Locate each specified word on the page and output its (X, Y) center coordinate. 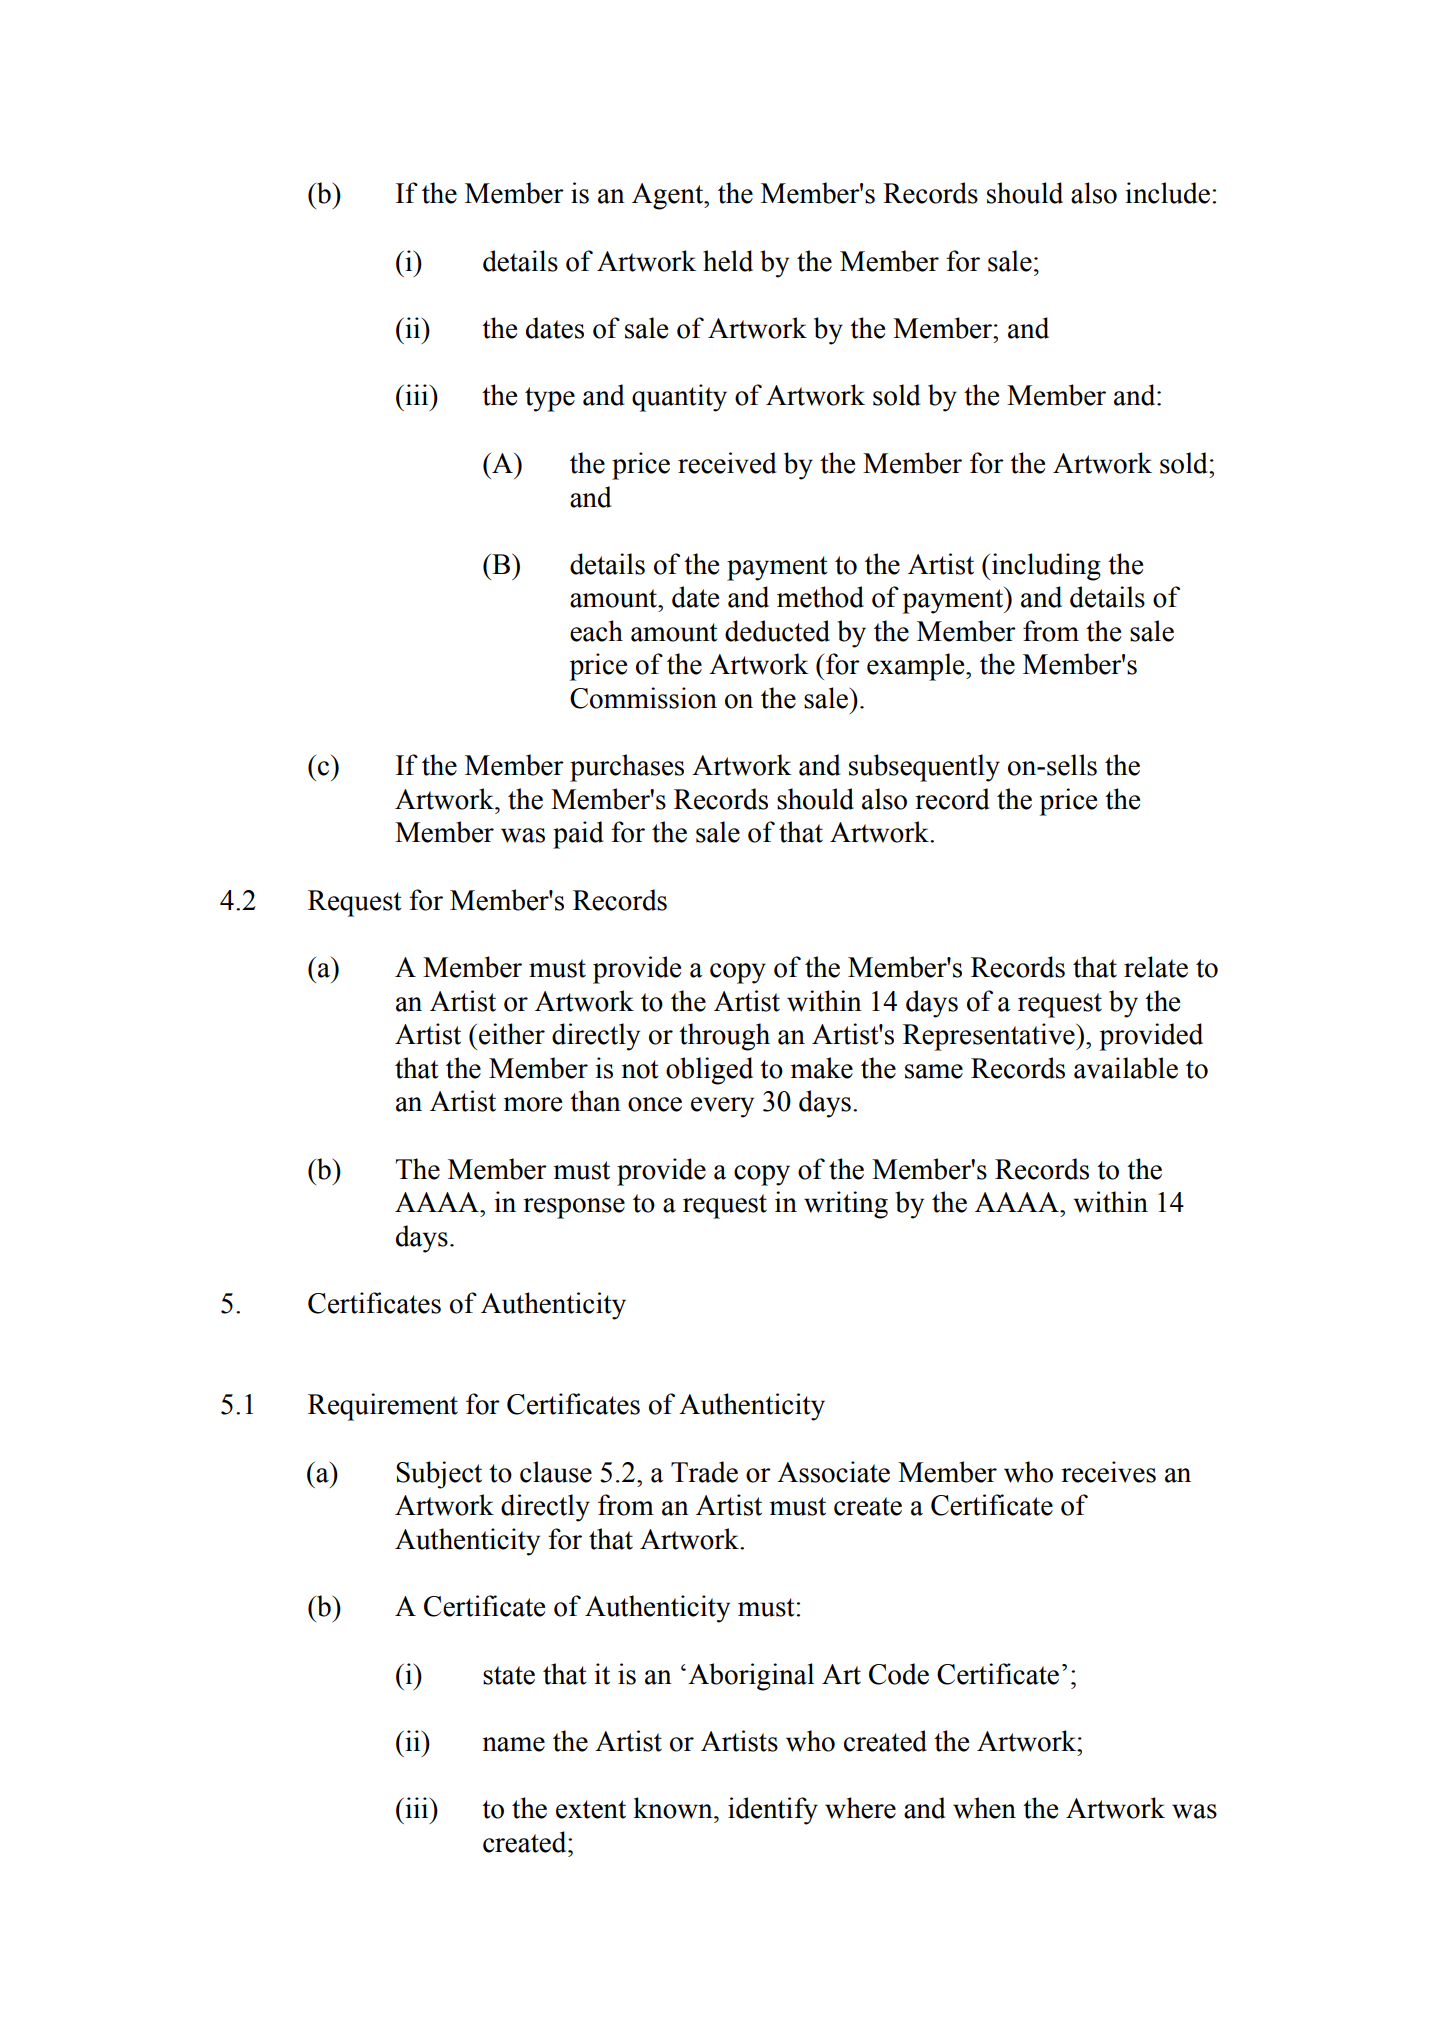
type (550, 399)
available (1126, 1068)
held (728, 261)
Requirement (383, 1407)
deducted (777, 631)
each (596, 631)
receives (1108, 1472)
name (513, 1744)
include (1167, 193)
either (512, 1034)
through (724, 1037)
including (1045, 567)
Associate (833, 1472)
